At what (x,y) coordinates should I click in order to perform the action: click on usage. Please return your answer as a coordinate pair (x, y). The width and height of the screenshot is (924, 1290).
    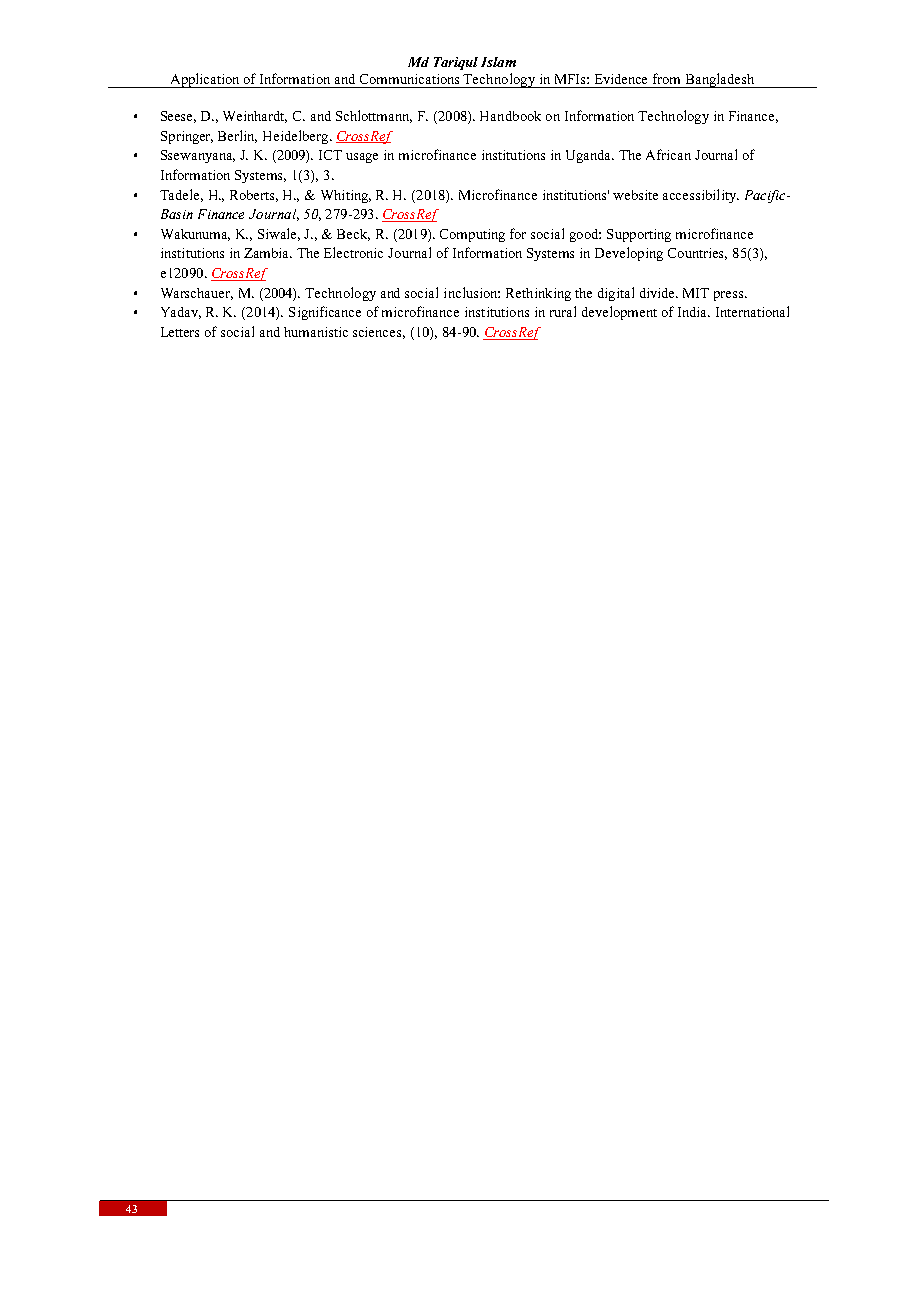
    Looking at the image, I should click on (362, 158).
